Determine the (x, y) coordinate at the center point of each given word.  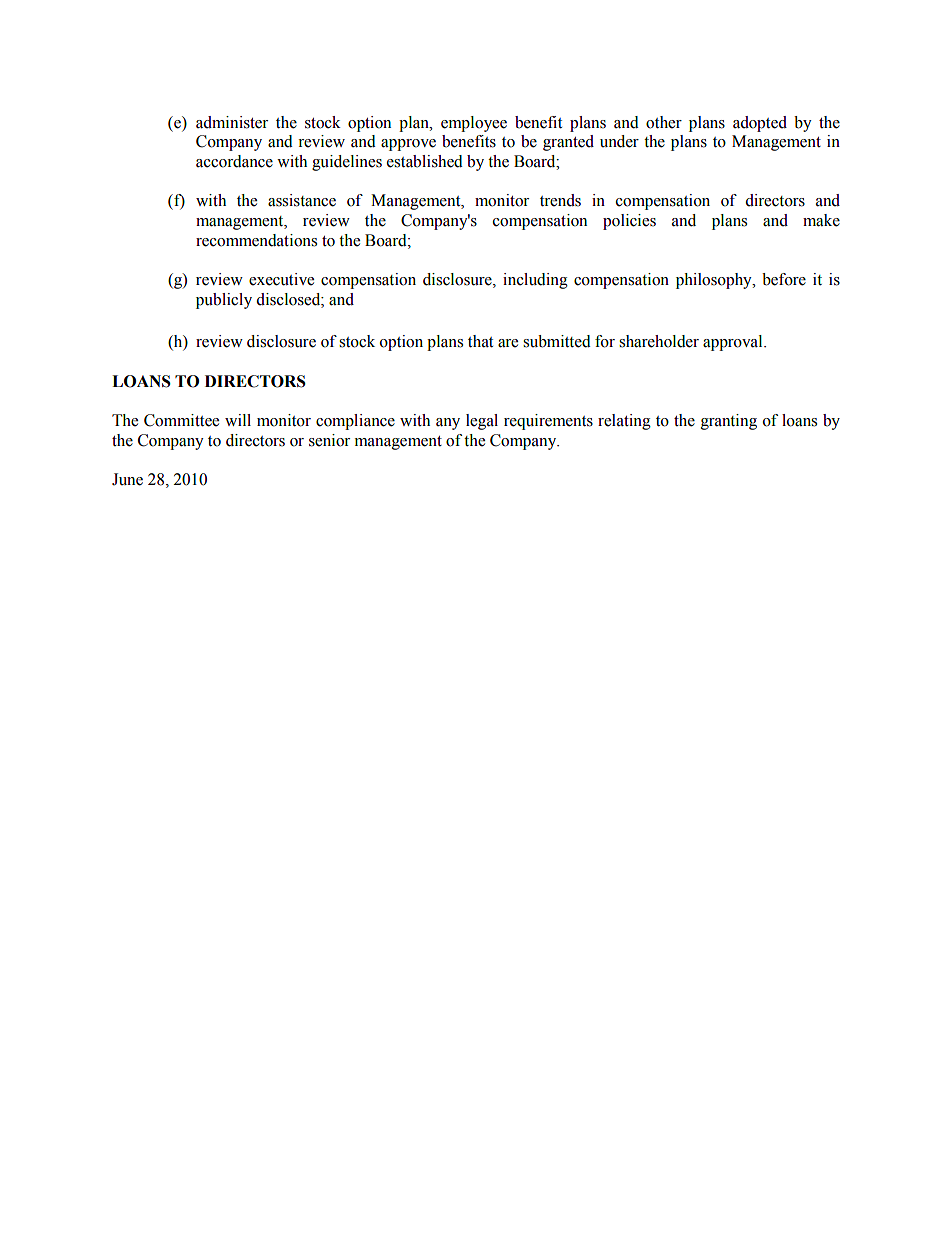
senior (329, 440)
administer (232, 122)
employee (474, 124)
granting (729, 422)
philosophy (715, 281)
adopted (760, 124)
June (127, 479)
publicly (224, 301)
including (535, 281)
